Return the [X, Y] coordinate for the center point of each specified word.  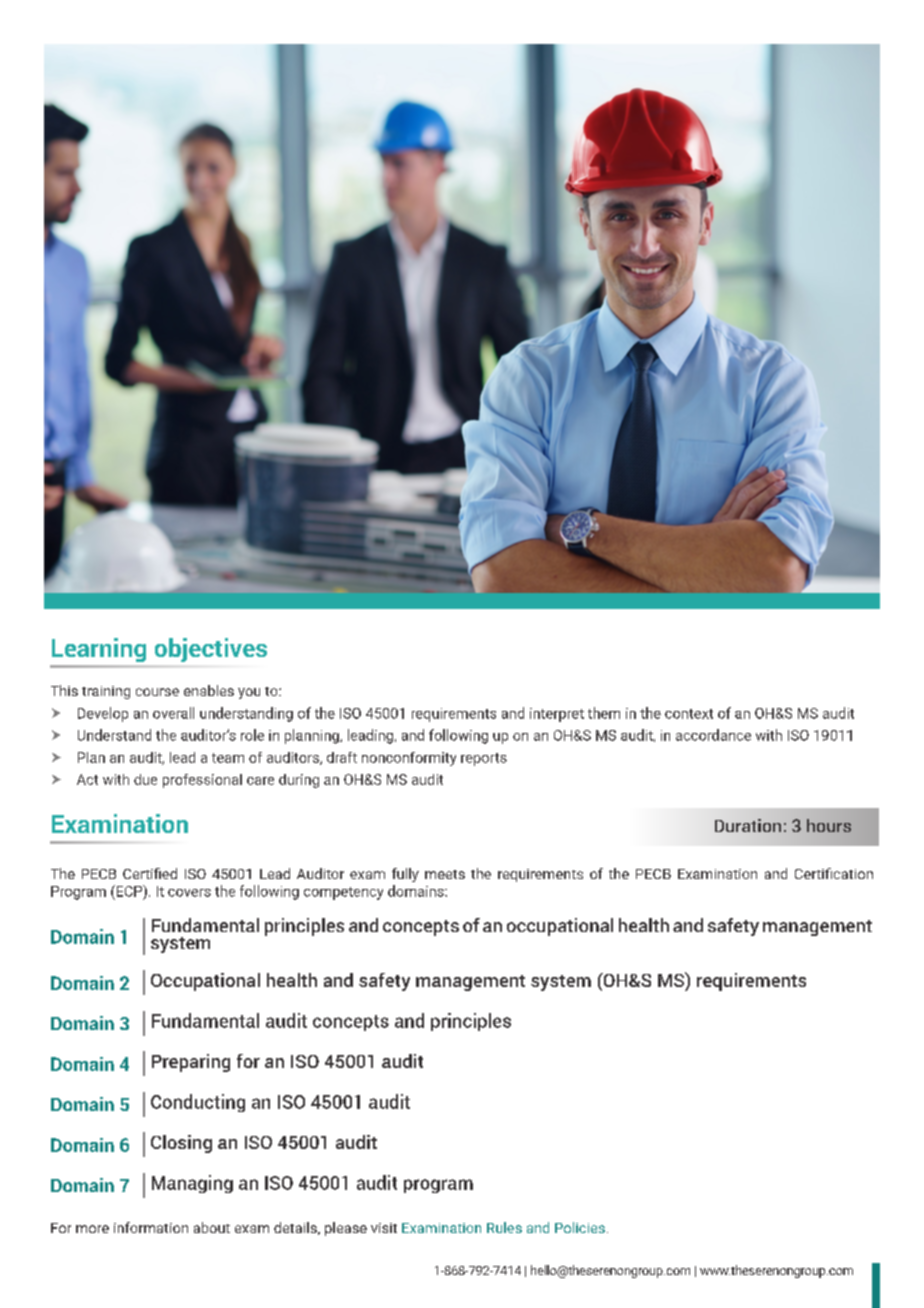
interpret [557, 715]
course [157, 692]
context [689, 714]
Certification [834, 873]
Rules [504, 1227]
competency [343, 893]
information [151, 1227]
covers [189, 893]
